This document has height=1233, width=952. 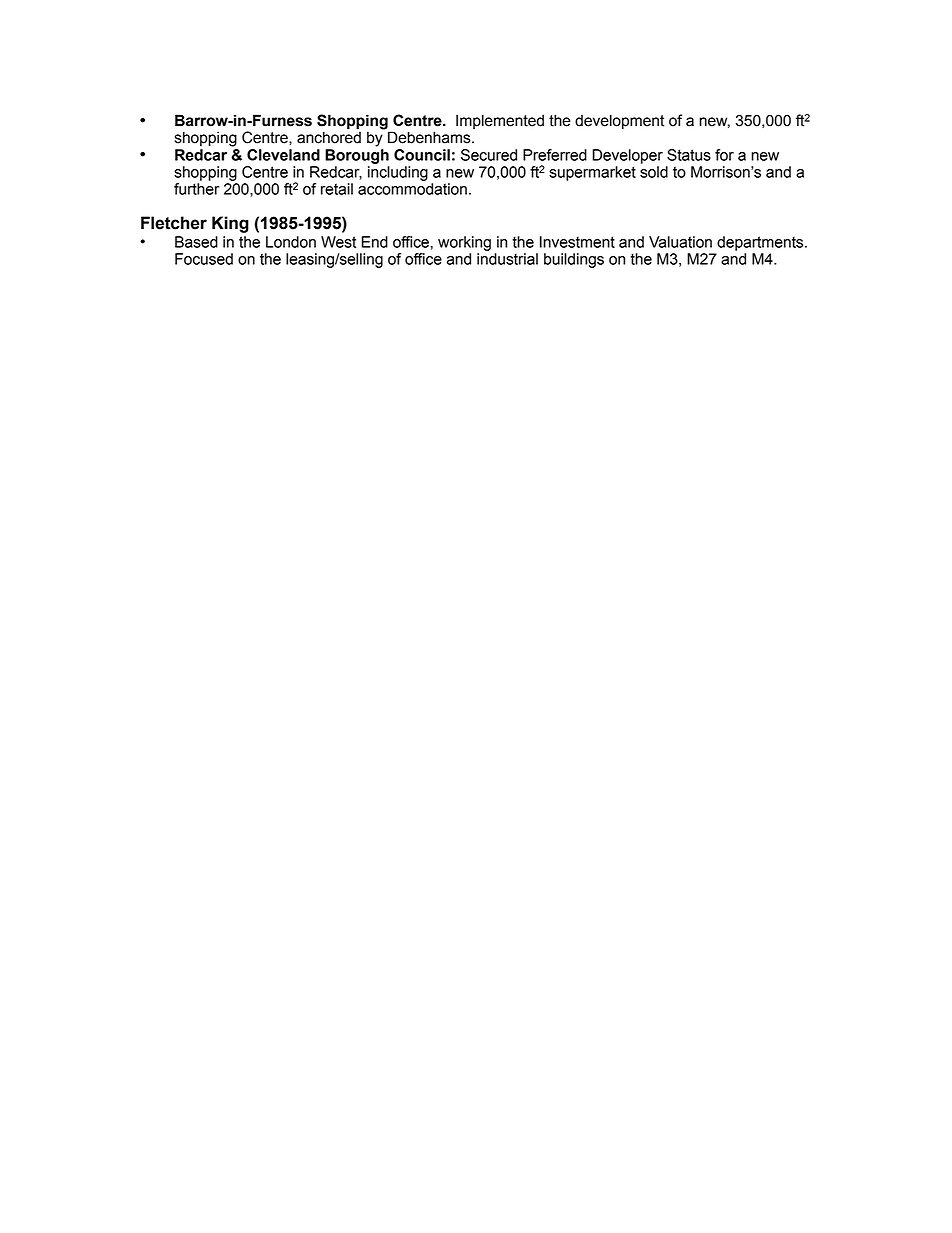 I want to click on Implemented, so click(x=500, y=121).
